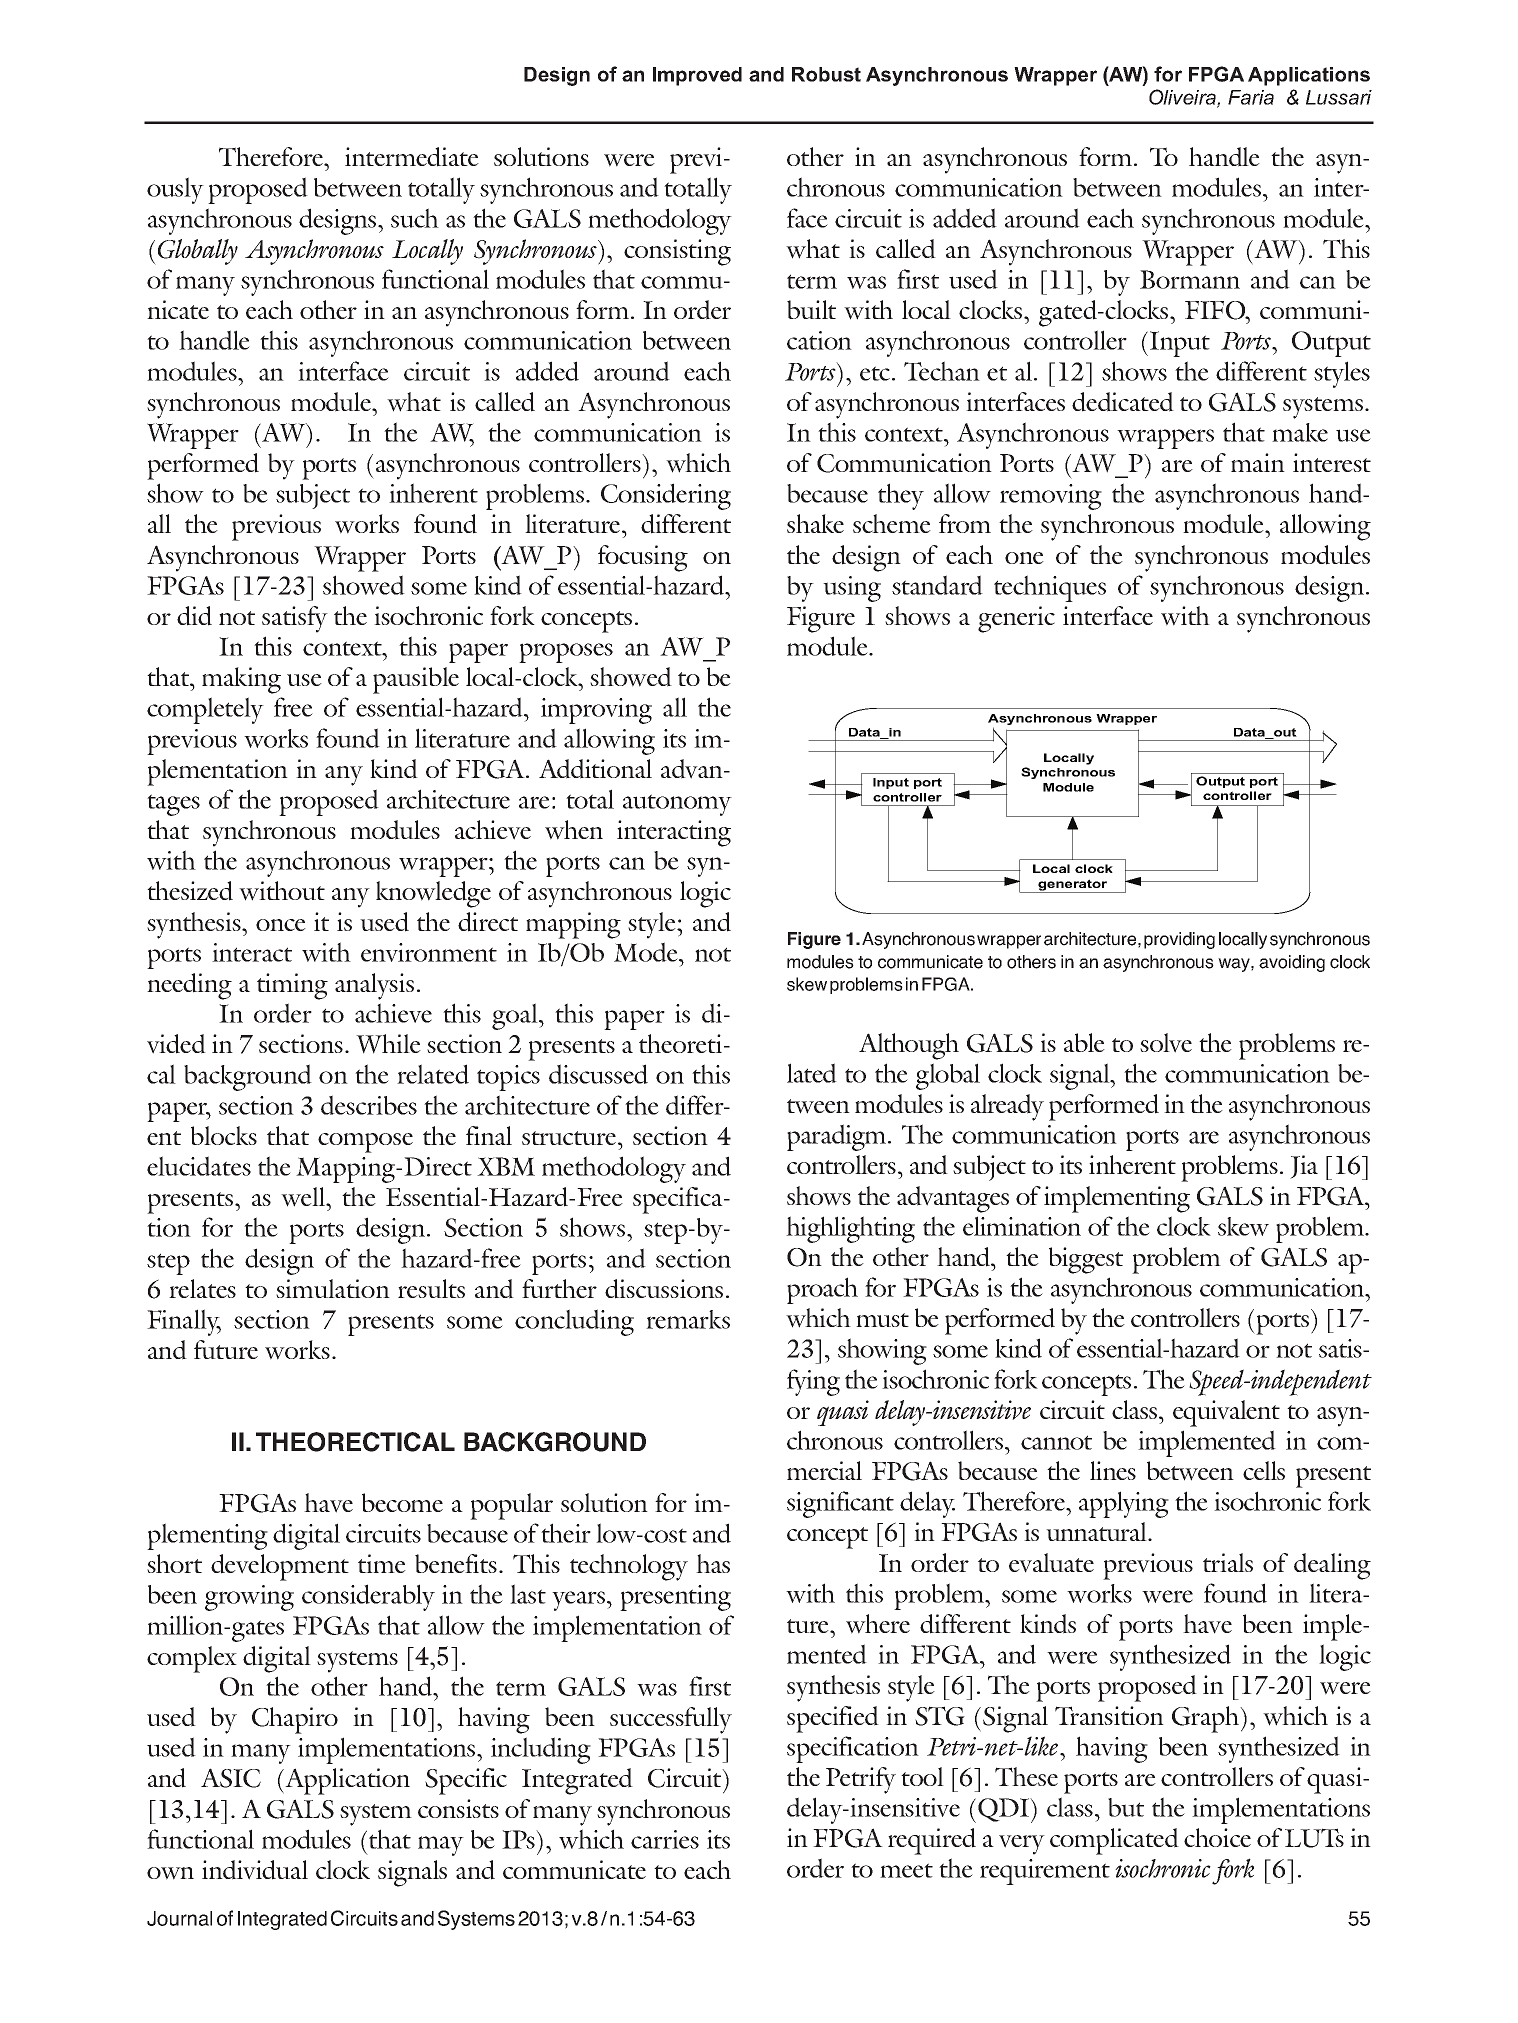 The image size is (1518, 2023). What do you see at coordinates (194, 616) in the document?
I see `did` at bounding box center [194, 616].
